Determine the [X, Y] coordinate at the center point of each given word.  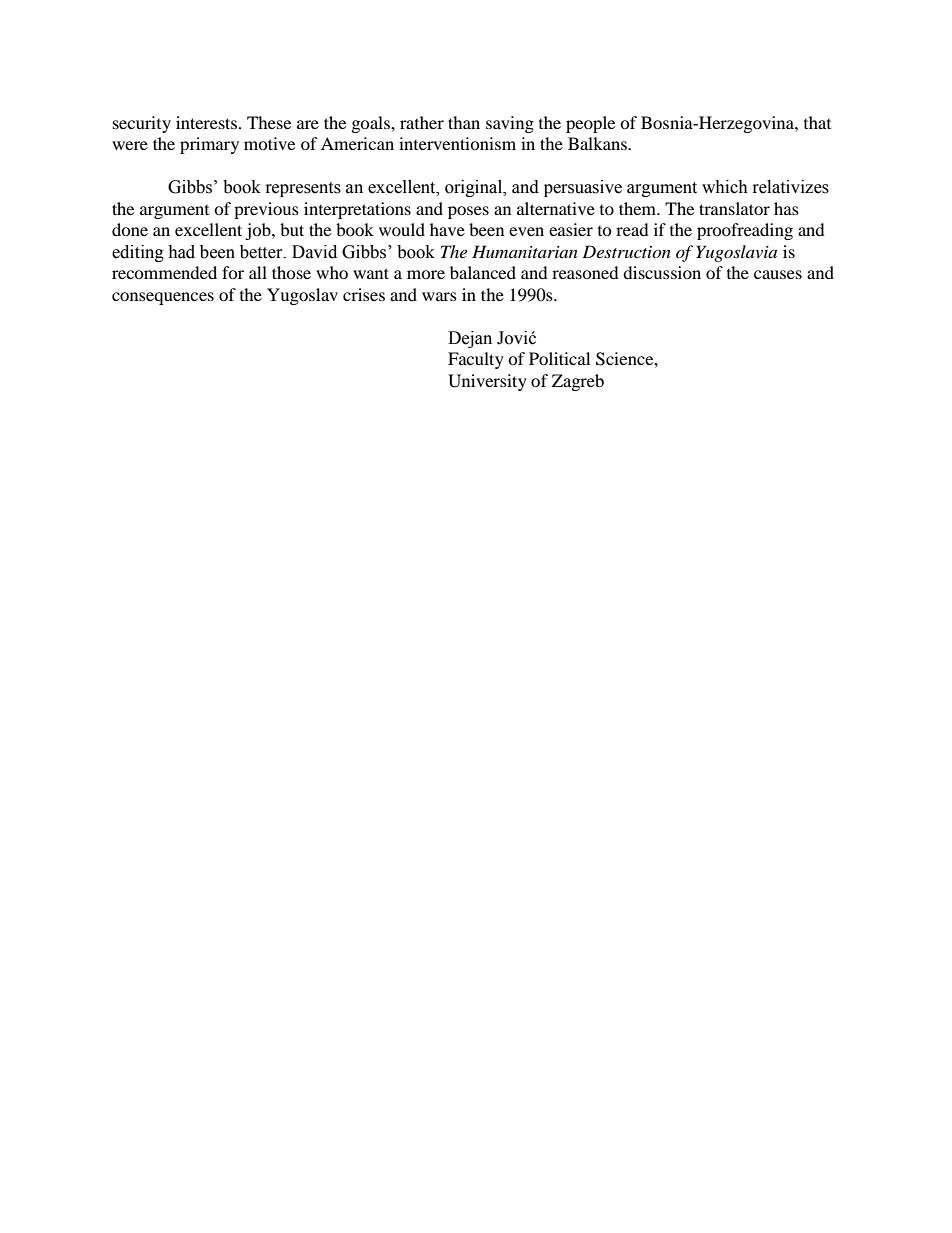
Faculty [476, 360]
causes [778, 274]
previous [266, 210]
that [817, 122]
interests [206, 122]
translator [734, 208]
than [464, 122]
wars [439, 296]
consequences [163, 298]
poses [468, 212]
